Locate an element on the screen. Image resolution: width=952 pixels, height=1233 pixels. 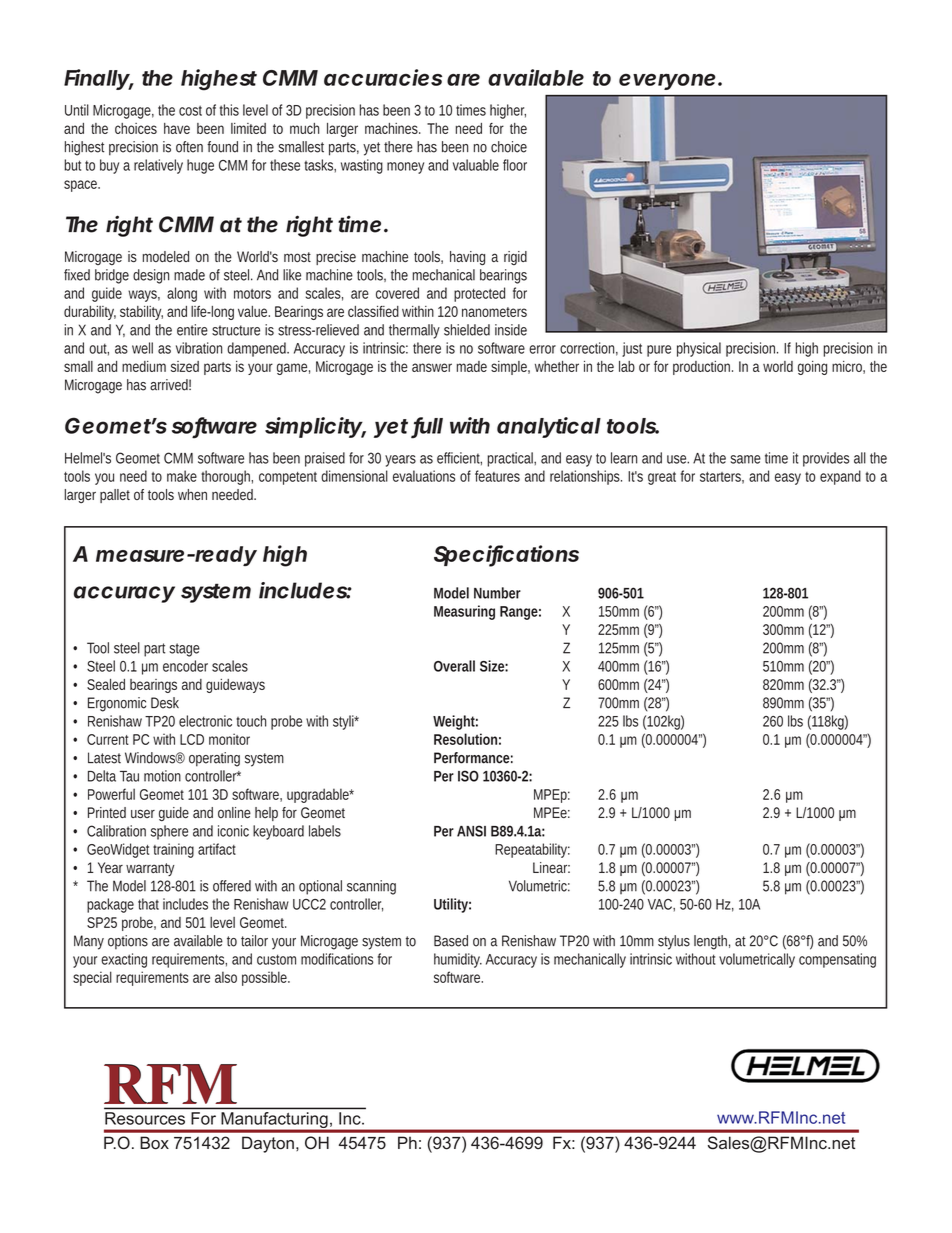
great is located at coordinates (662, 478).
